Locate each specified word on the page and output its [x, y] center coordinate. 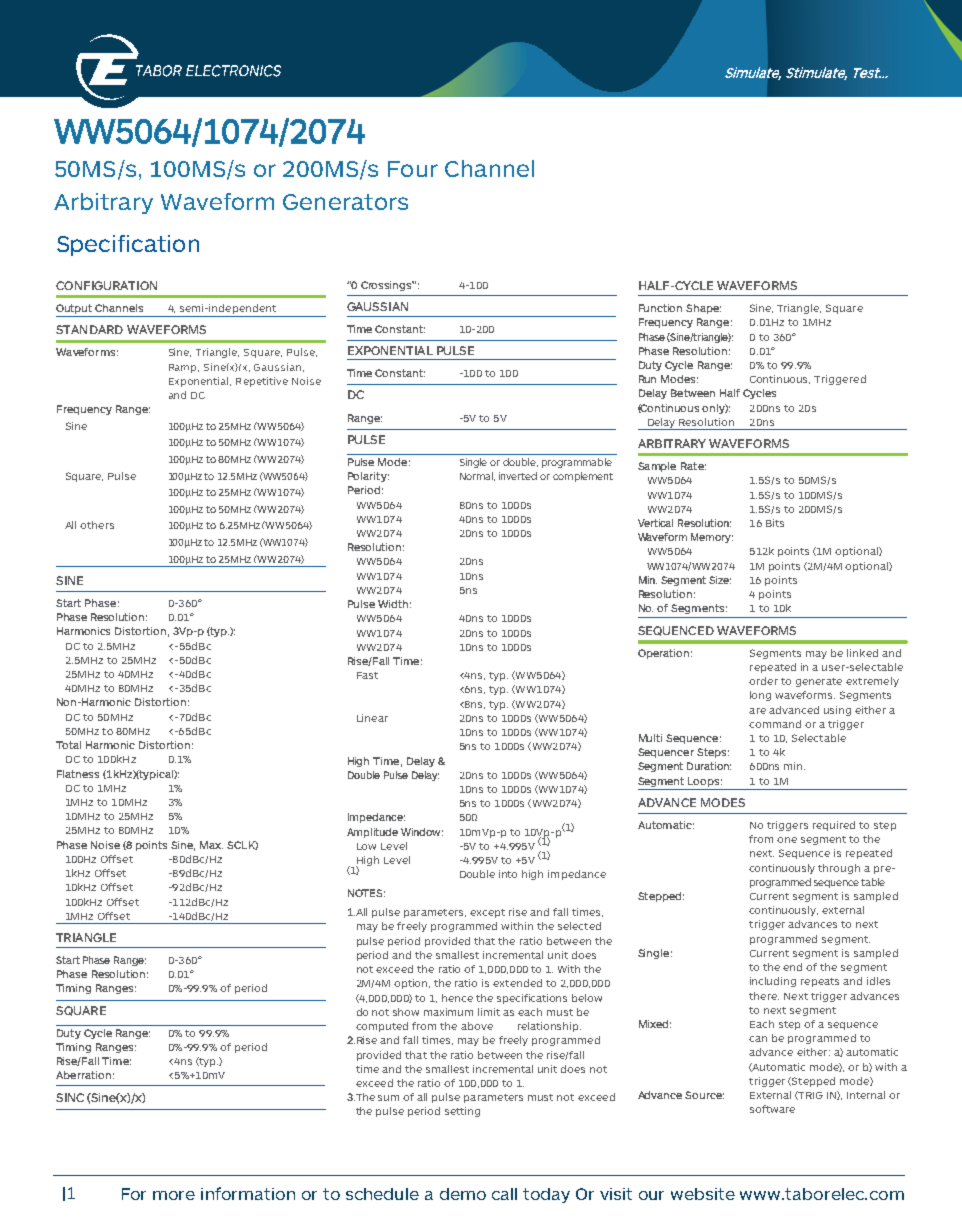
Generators [345, 202]
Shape [703, 309]
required [834, 826]
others [97, 525]
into [508, 874]
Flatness [78, 774]
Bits [775, 523]
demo [463, 1194]
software [772, 1109]
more [174, 1195]
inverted [518, 476]
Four [413, 169]
